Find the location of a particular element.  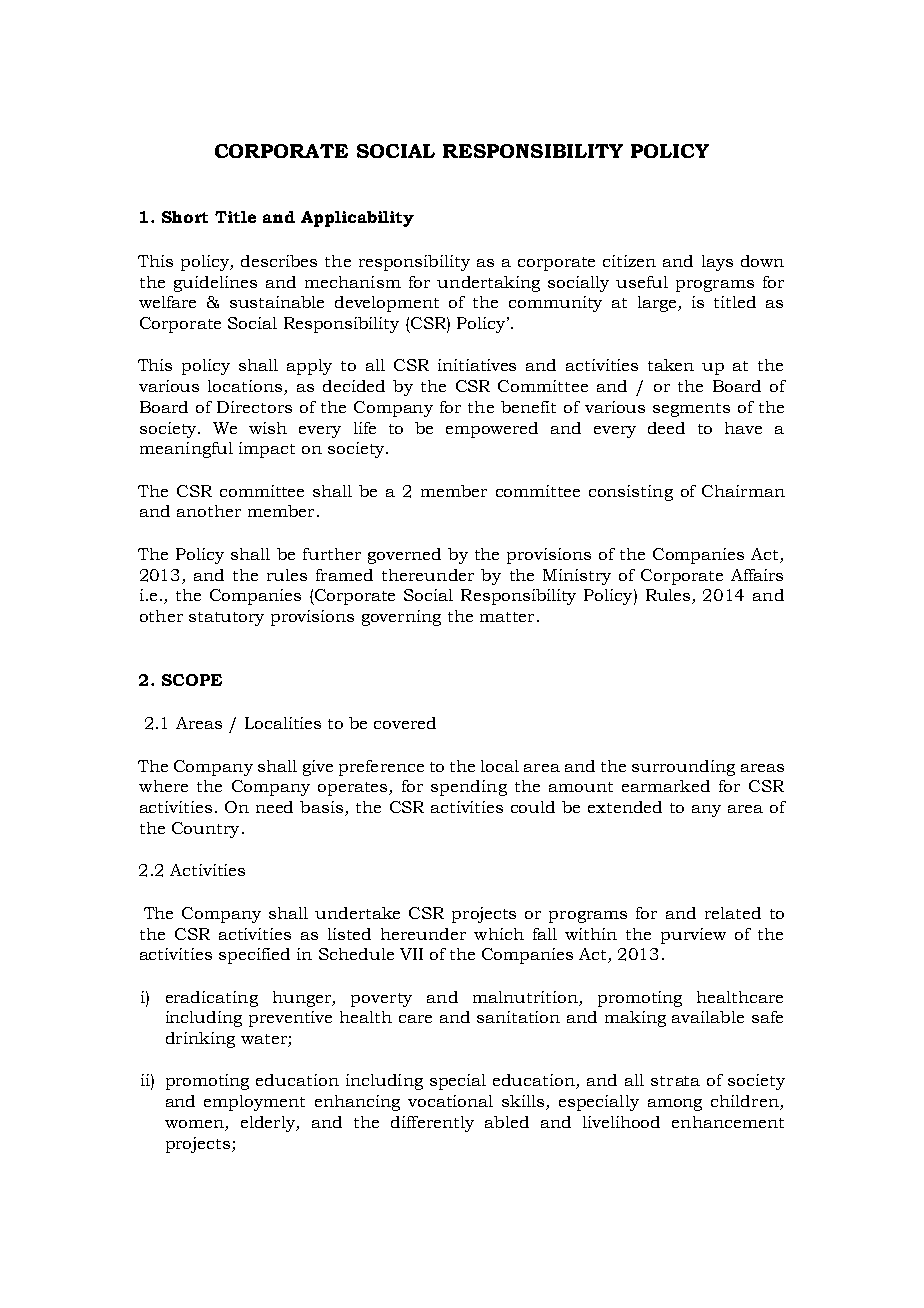

SCOPE is located at coordinates (192, 680).
